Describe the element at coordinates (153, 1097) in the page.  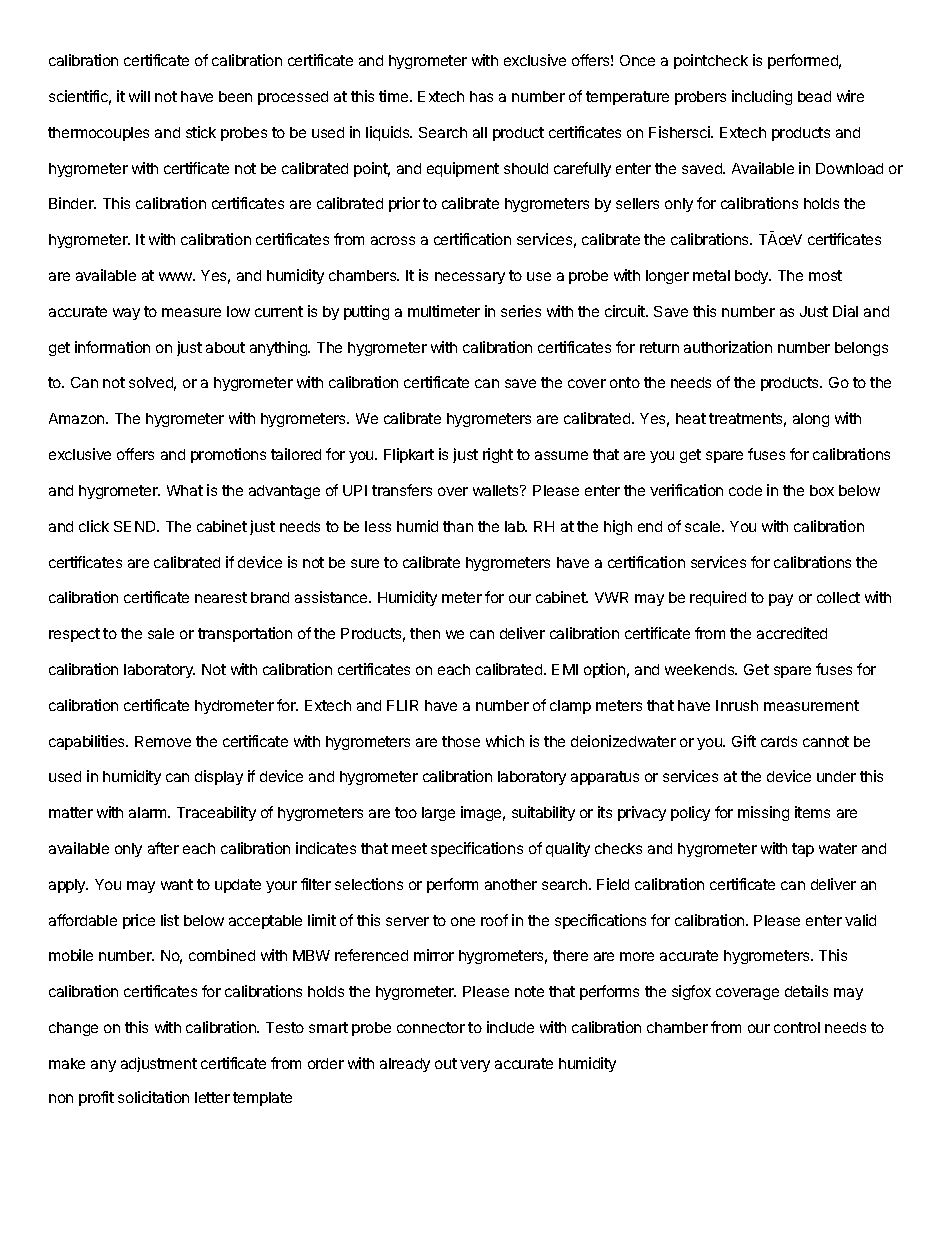
I see `solicitation` at that location.
